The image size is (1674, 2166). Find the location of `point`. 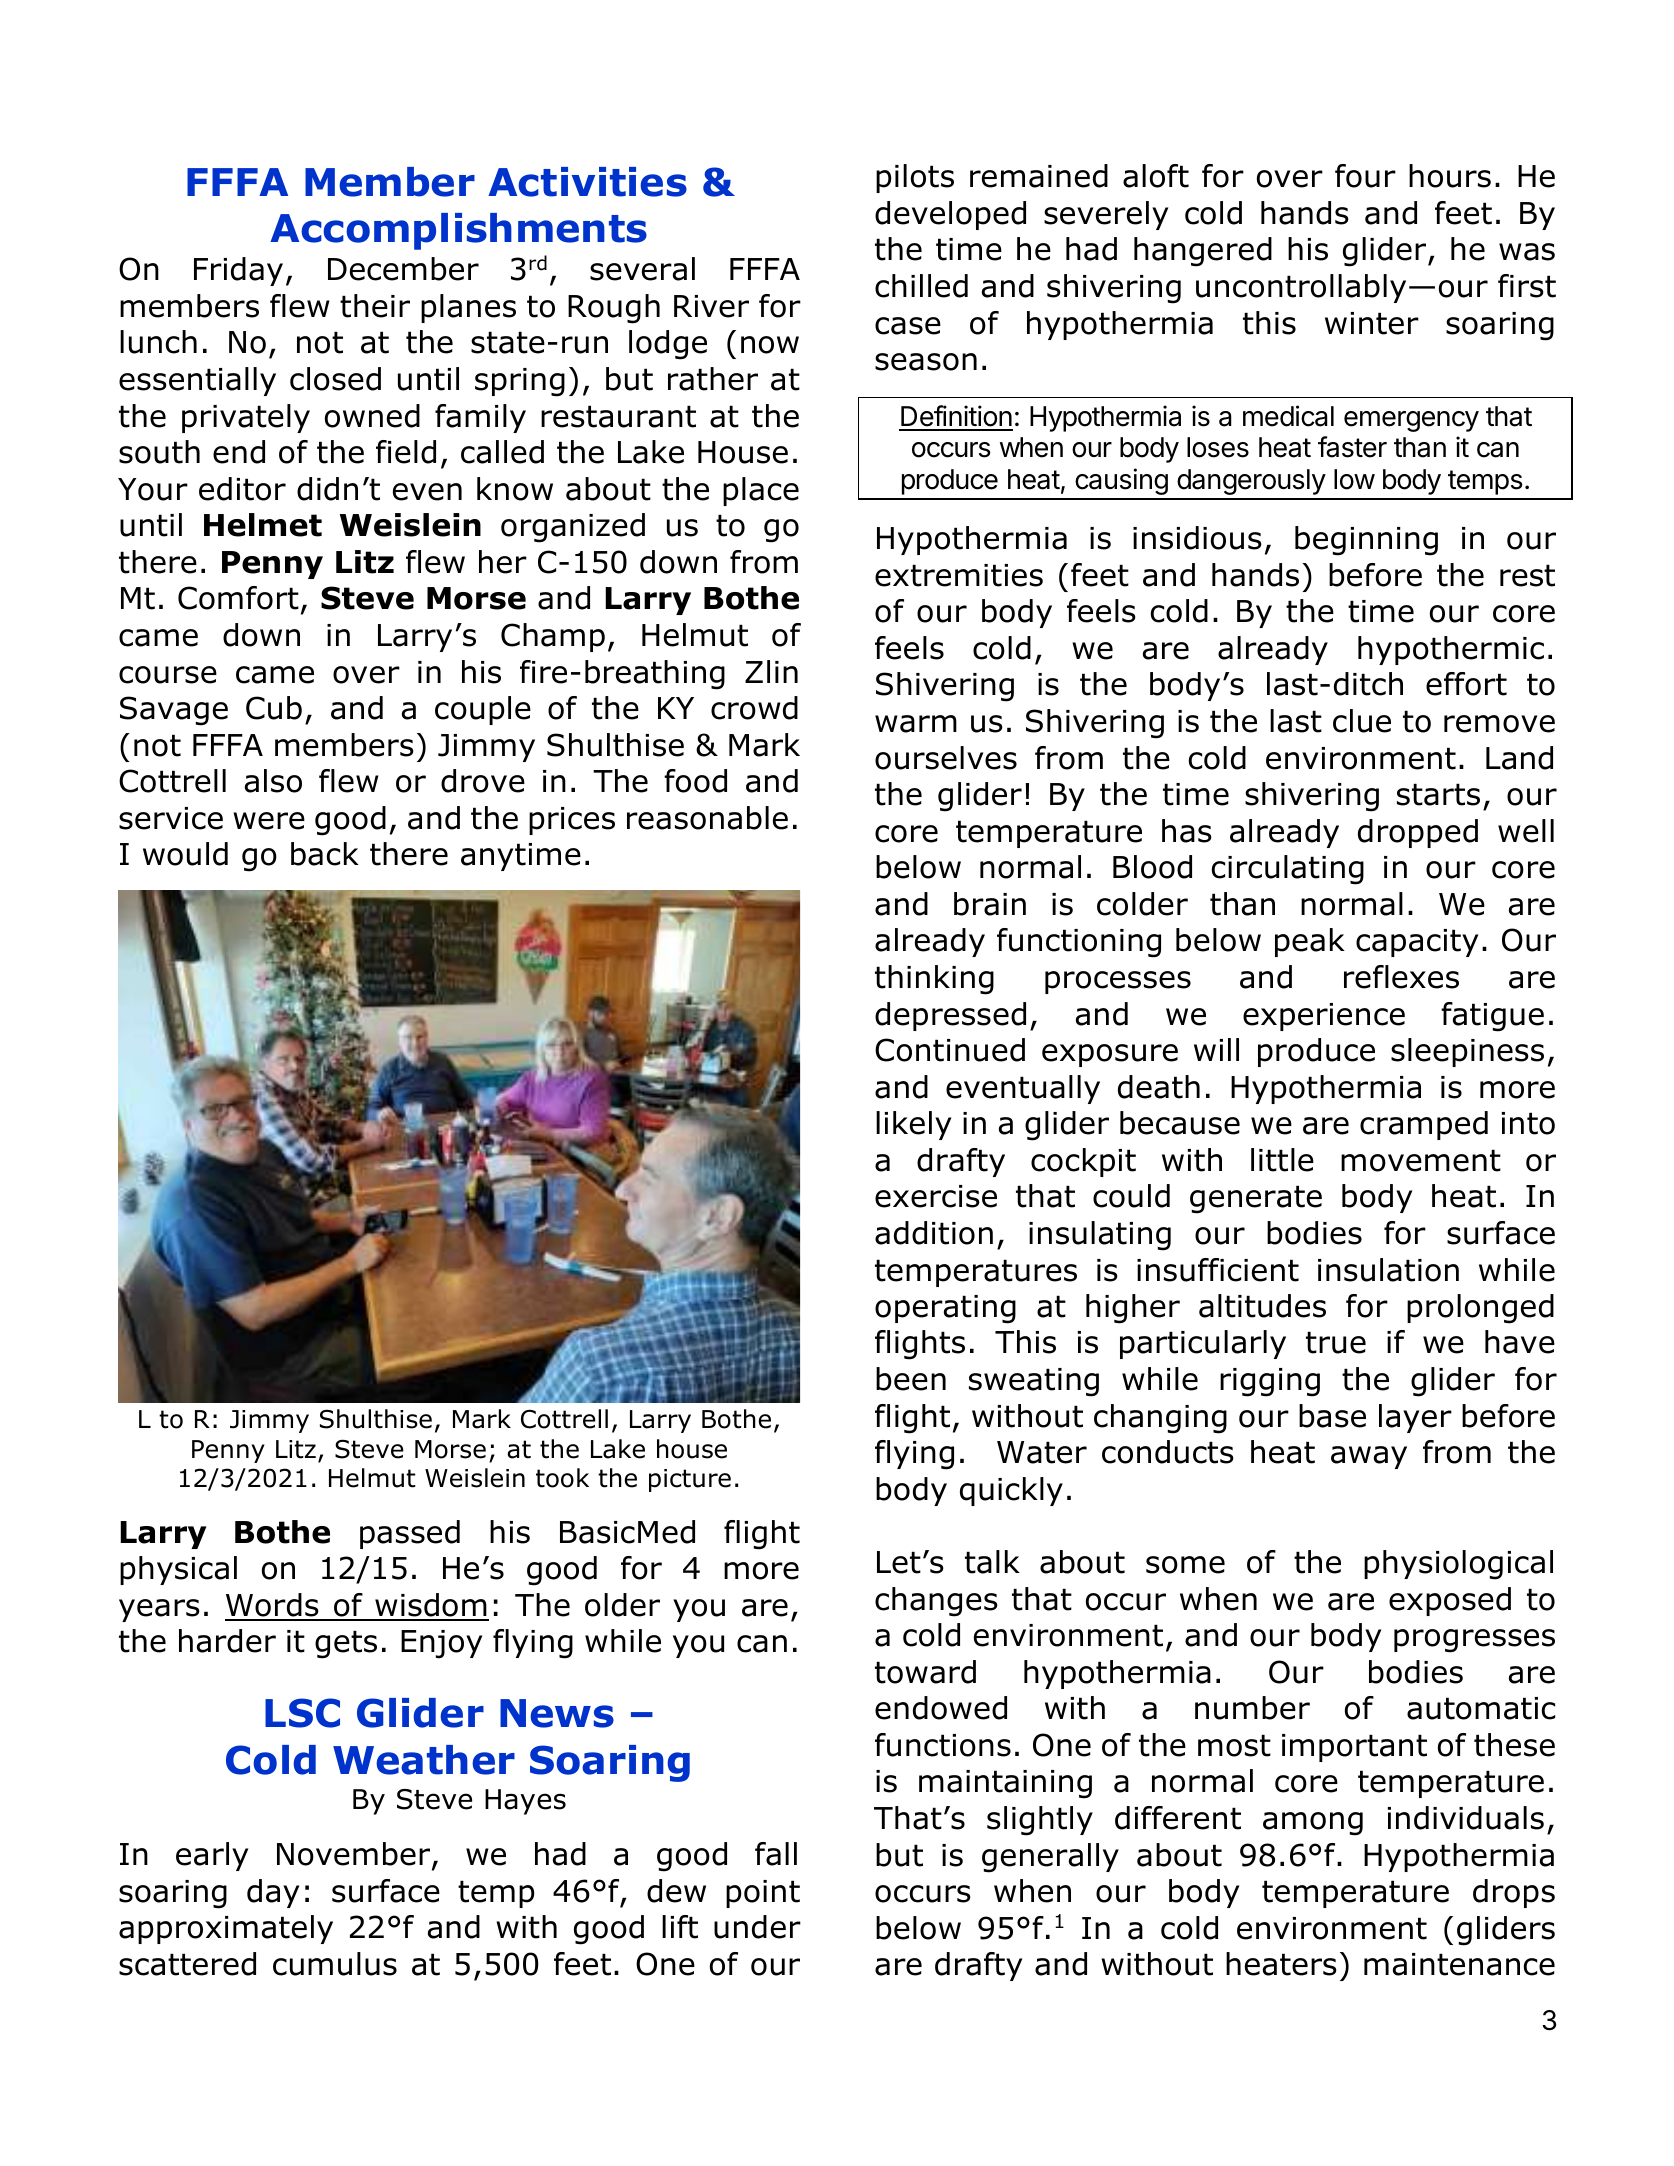

point is located at coordinates (763, 1894).
